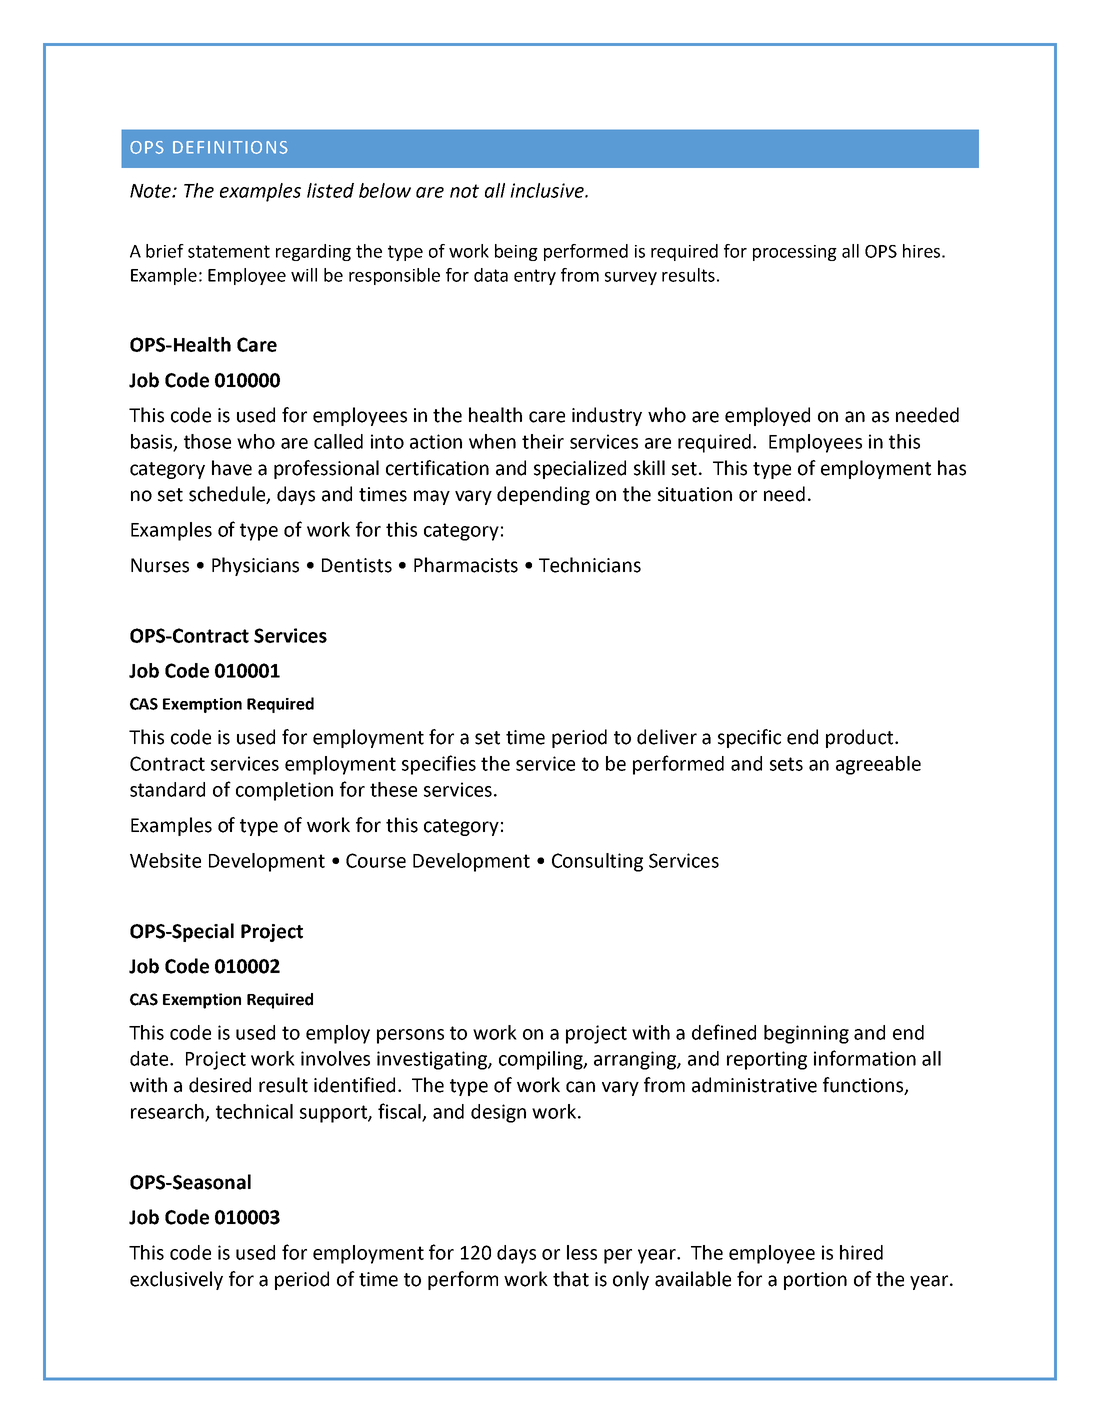 The height and width of the screenshot is (1423, 1100). I want to click on can, so click(580, 1087).
